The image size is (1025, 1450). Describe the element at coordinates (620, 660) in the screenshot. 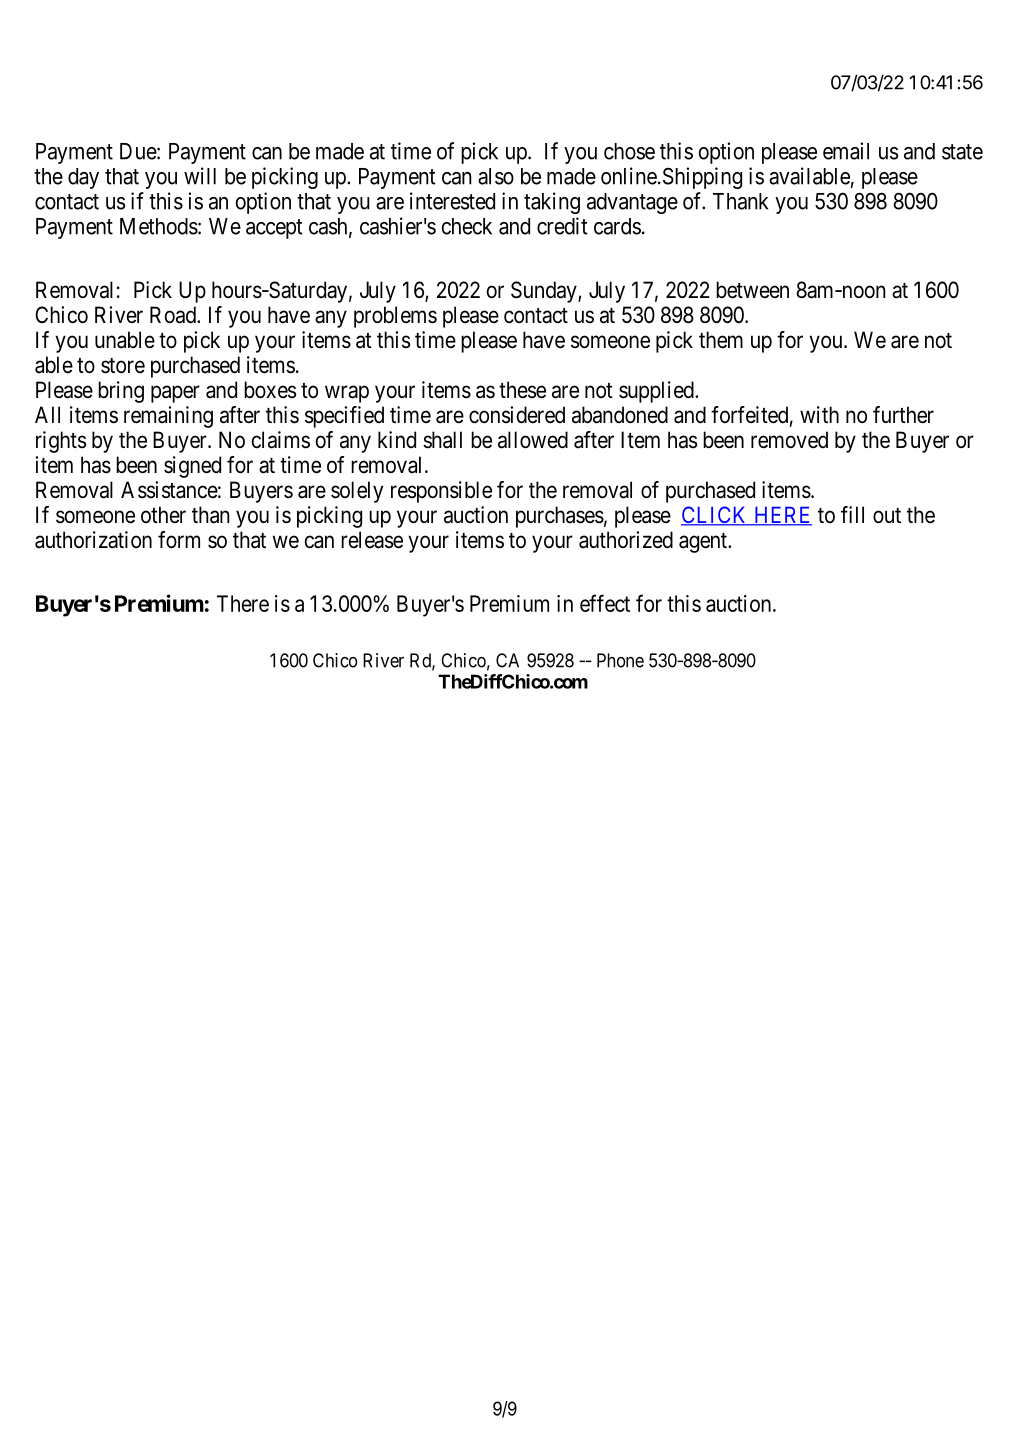

I see `Phone` at that location.
